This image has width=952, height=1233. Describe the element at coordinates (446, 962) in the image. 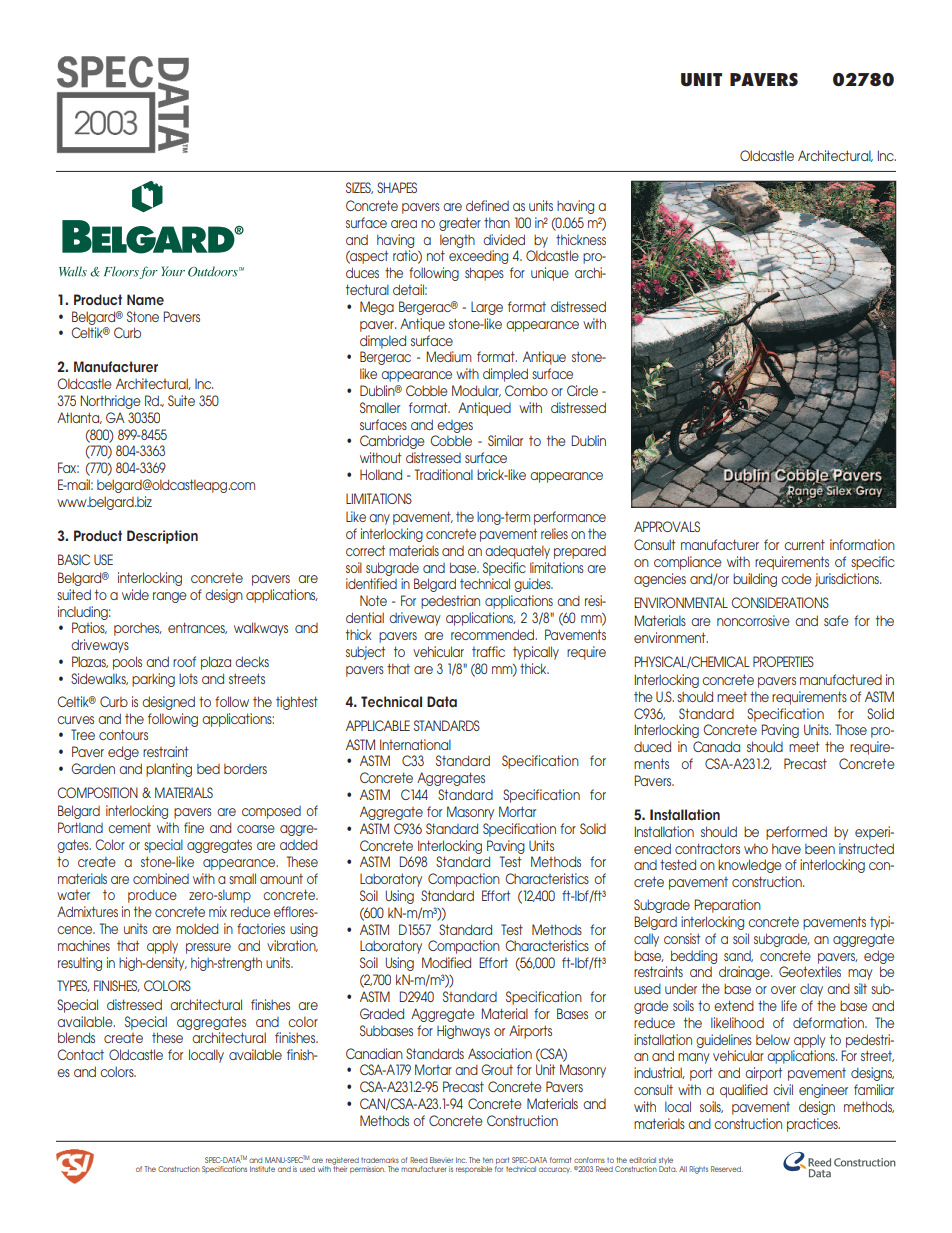

I see `Modified` at that location.
